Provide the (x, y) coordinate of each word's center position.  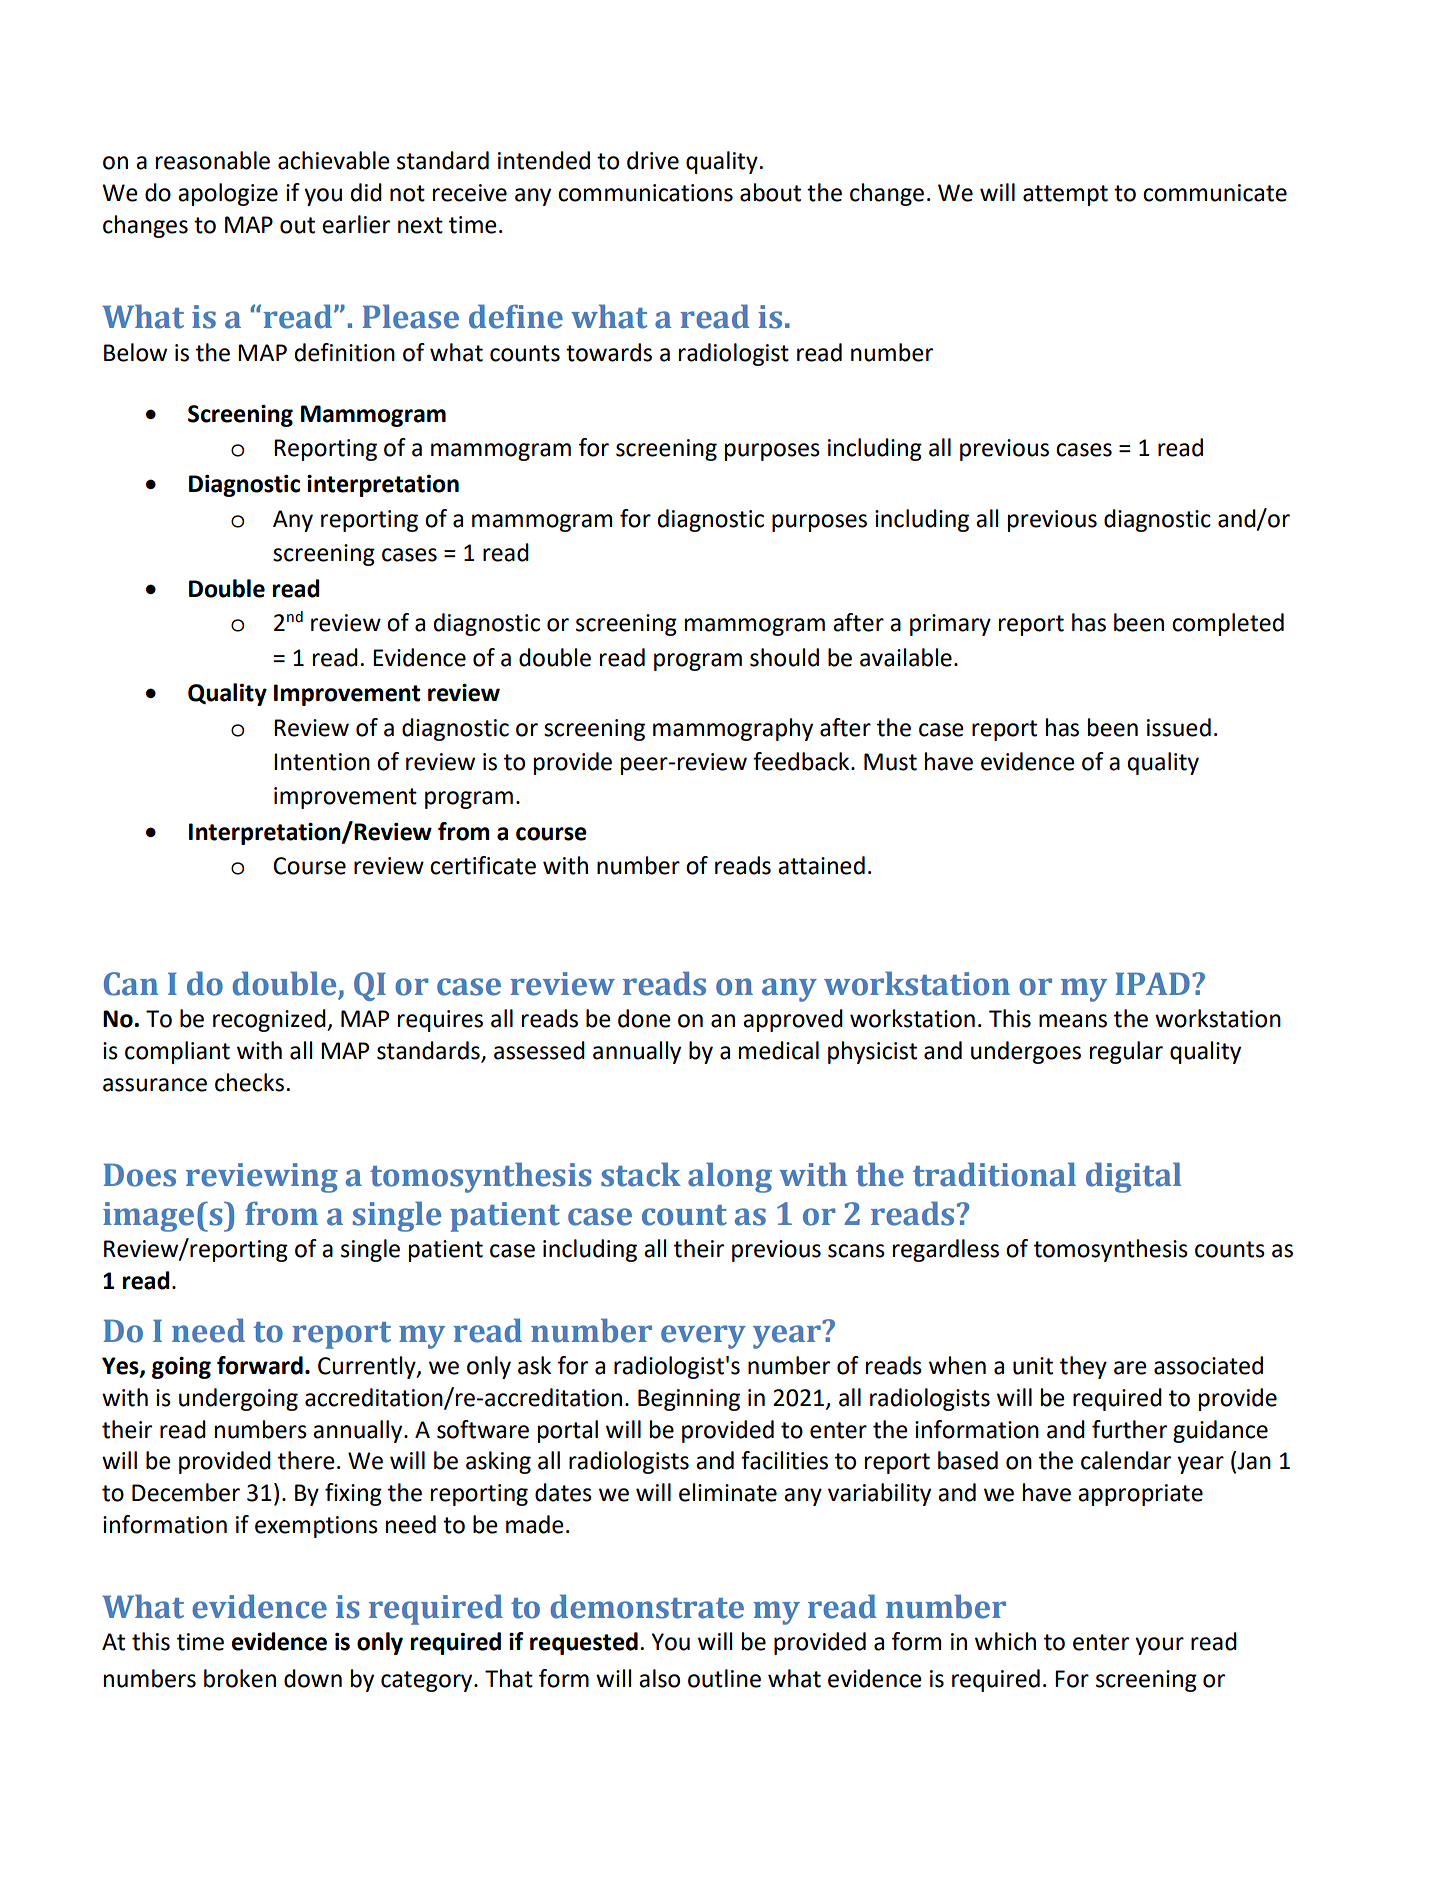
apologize (228, 194)
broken (240, 1678)
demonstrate (647, 1606)
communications (645, 193)
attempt (1065, 195)
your (1159, 1646)
